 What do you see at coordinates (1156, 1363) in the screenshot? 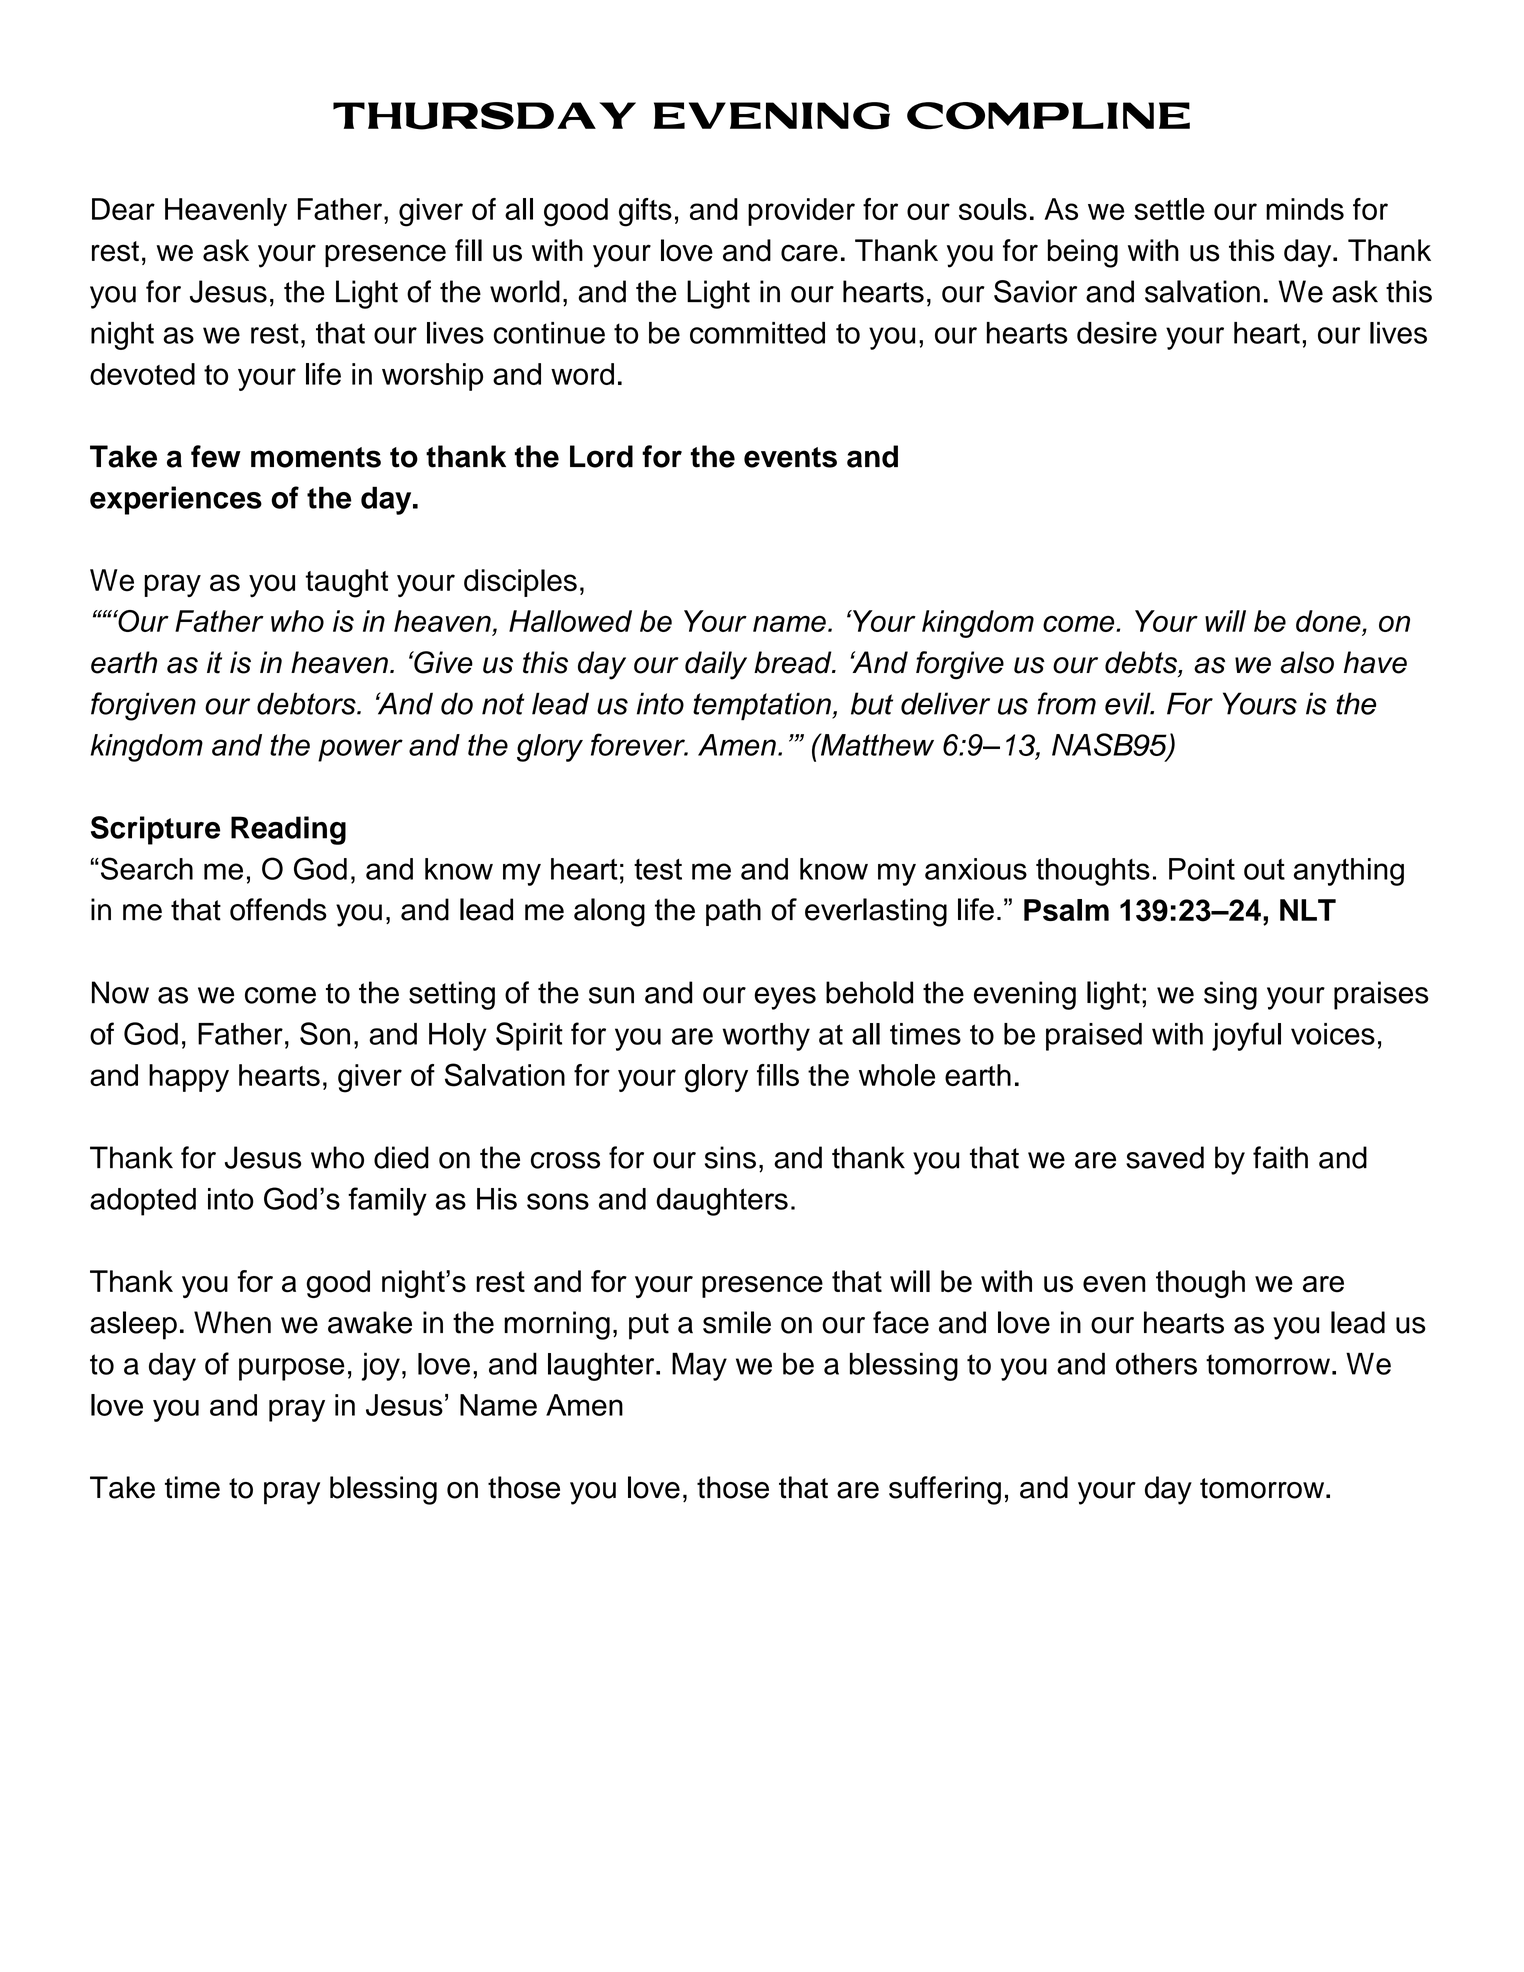
I see `others` at bounding box center [1156, 1363].
